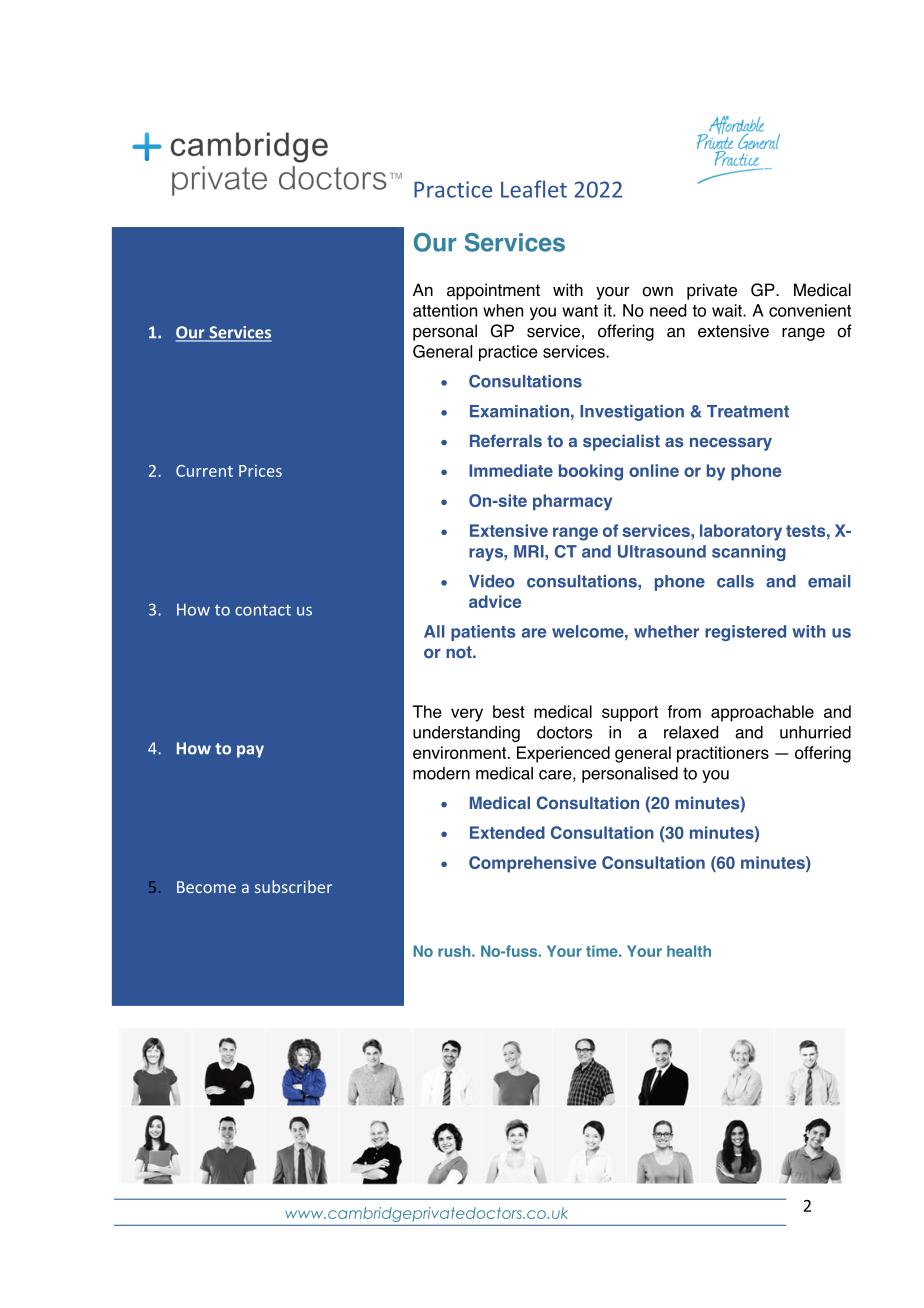  Describe the element at coordinates (250, 751) in the screenshot. I see `pay` at that location.
